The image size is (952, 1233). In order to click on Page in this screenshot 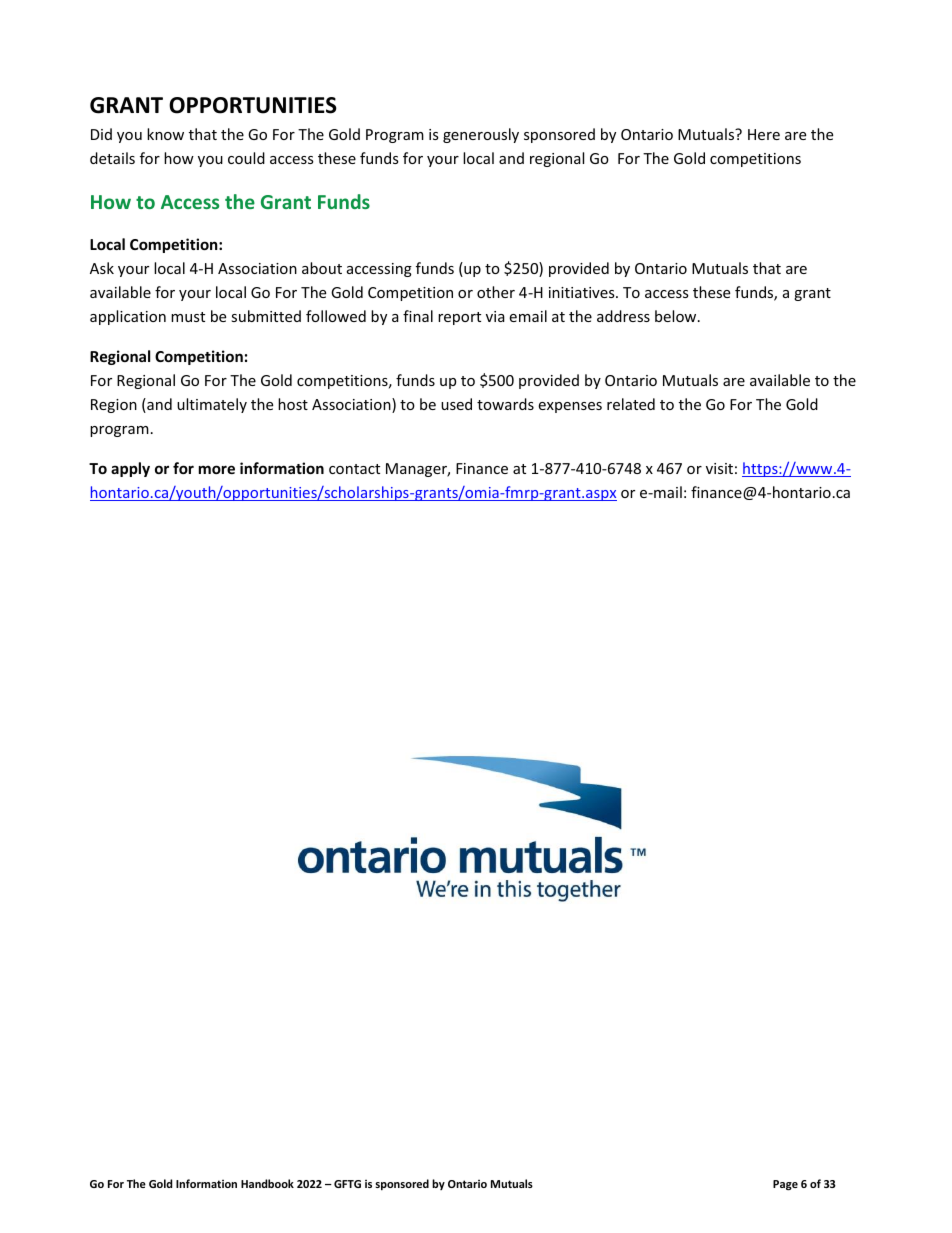, I will do `click(785, 1185)`.
